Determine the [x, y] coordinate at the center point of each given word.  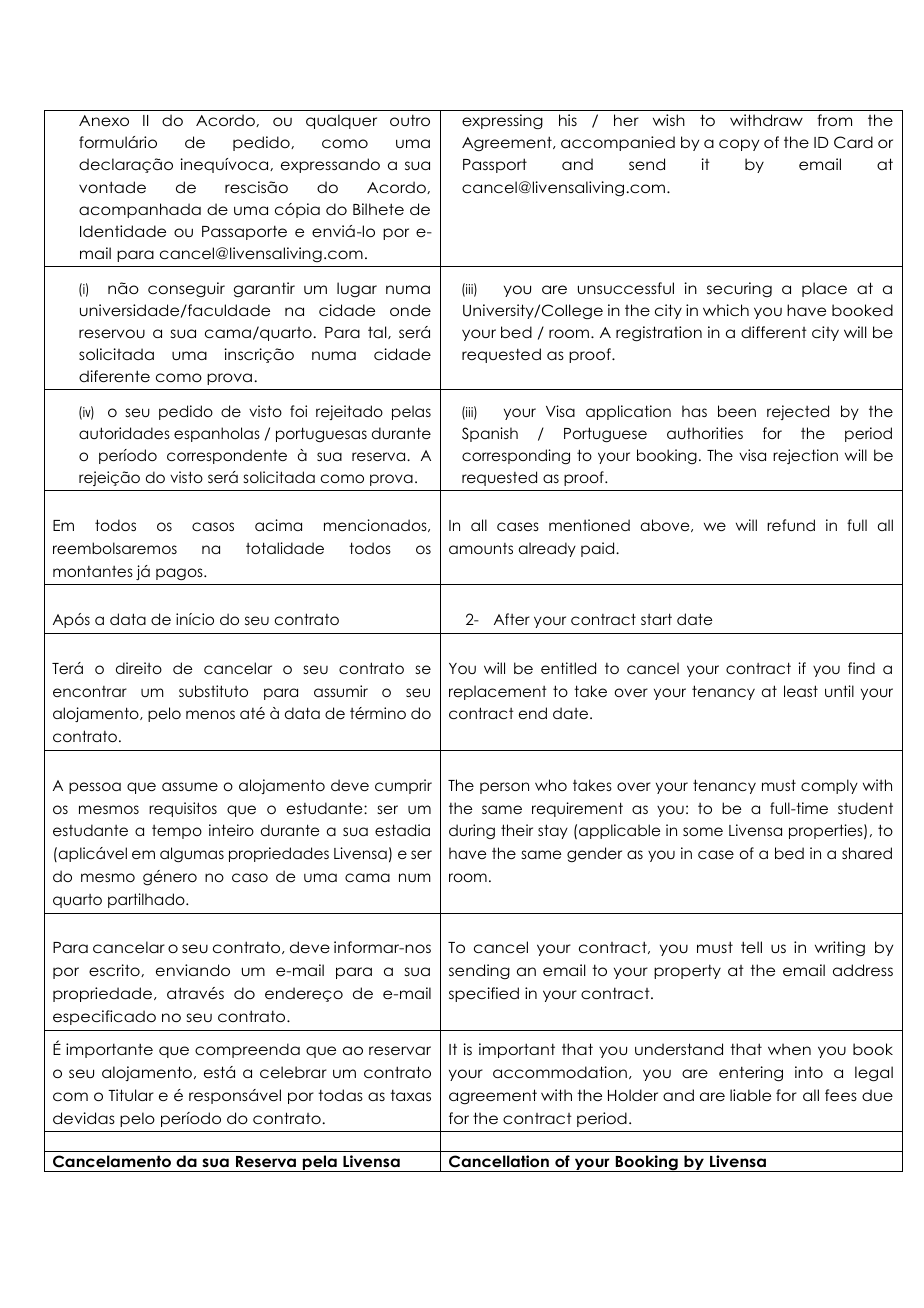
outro [410, 120]
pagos [180, 574]
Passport [495, 165]
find [861, 668]
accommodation [560, 1072]
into [809, 1072]
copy [739, 145]
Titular [131, 1095]
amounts [481, 548]
